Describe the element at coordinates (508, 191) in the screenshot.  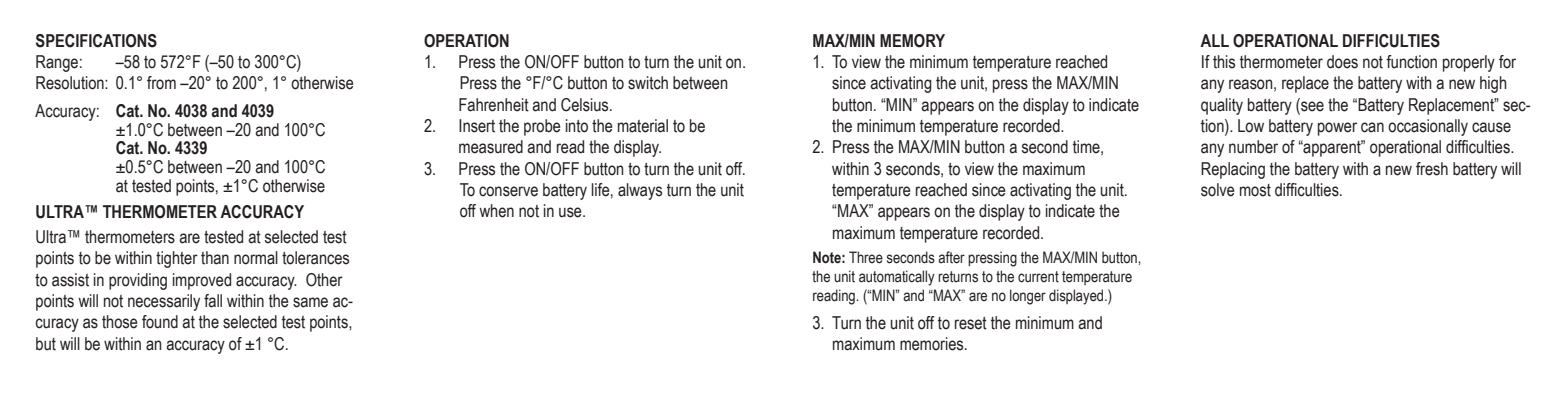
I see `conserve` at that location.
